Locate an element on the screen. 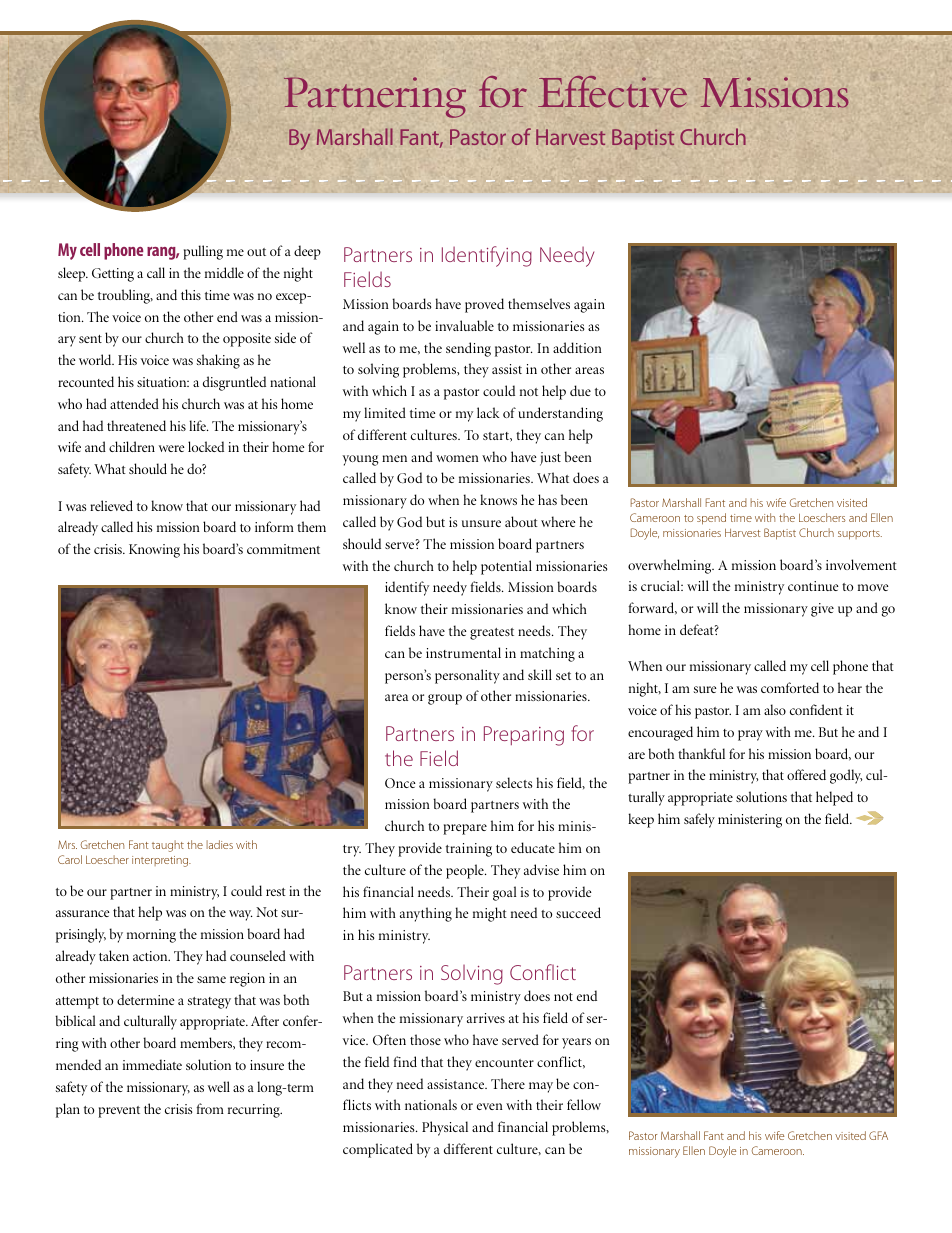 The width and height of the screenshot is (952, 1233). from is located at coordinates (210, 1108).
